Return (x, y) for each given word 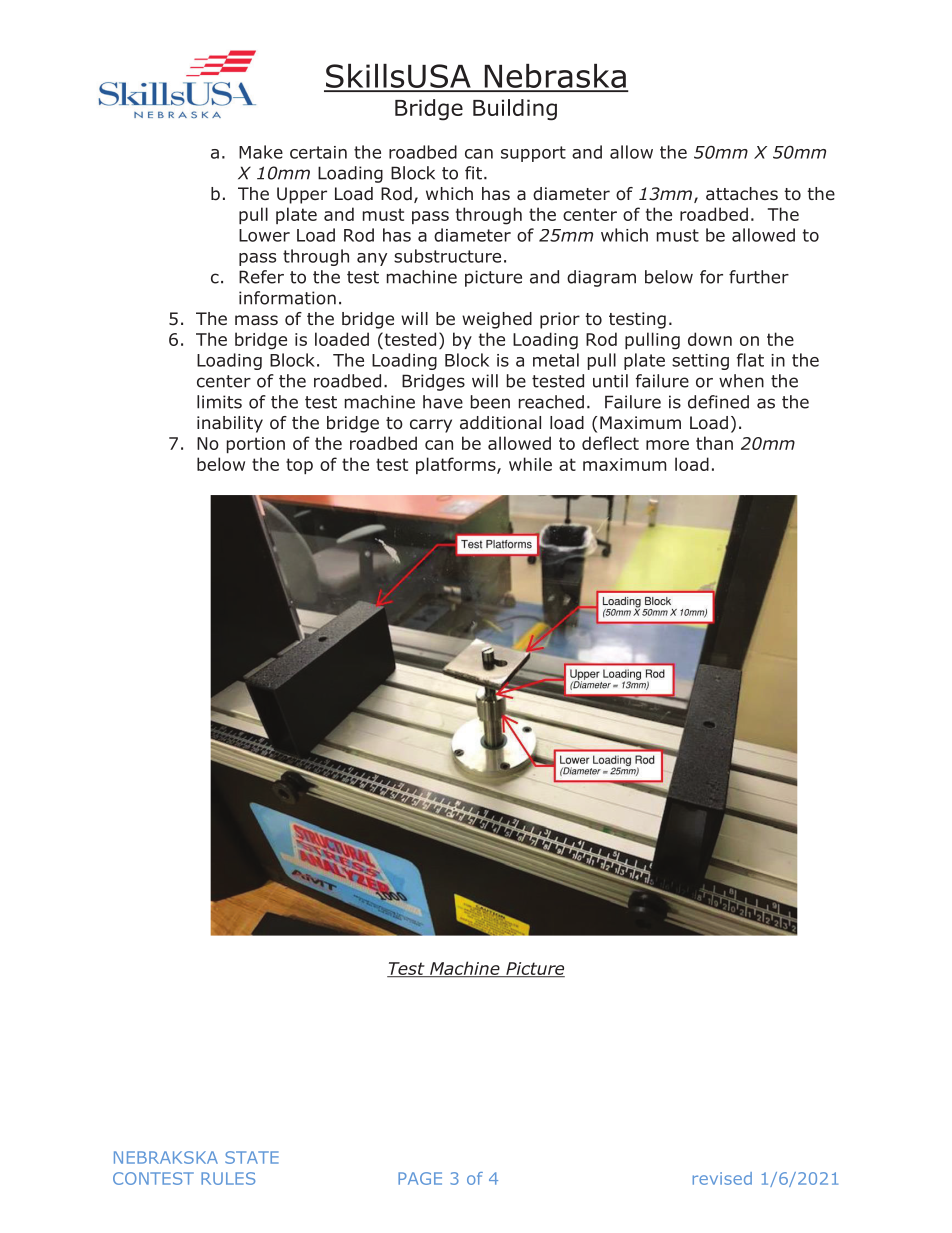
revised (722, 1178)
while (530, 464)
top (299, 466)
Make (261, 152)
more (667, 445)
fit (473, 173)
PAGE (420, 1178)
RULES (228, 1178)
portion (256, 445)
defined (718, 402)
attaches (742, 194)
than (714, 443)
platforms (457, 465)
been (490, 402)
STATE (252, 1157)
